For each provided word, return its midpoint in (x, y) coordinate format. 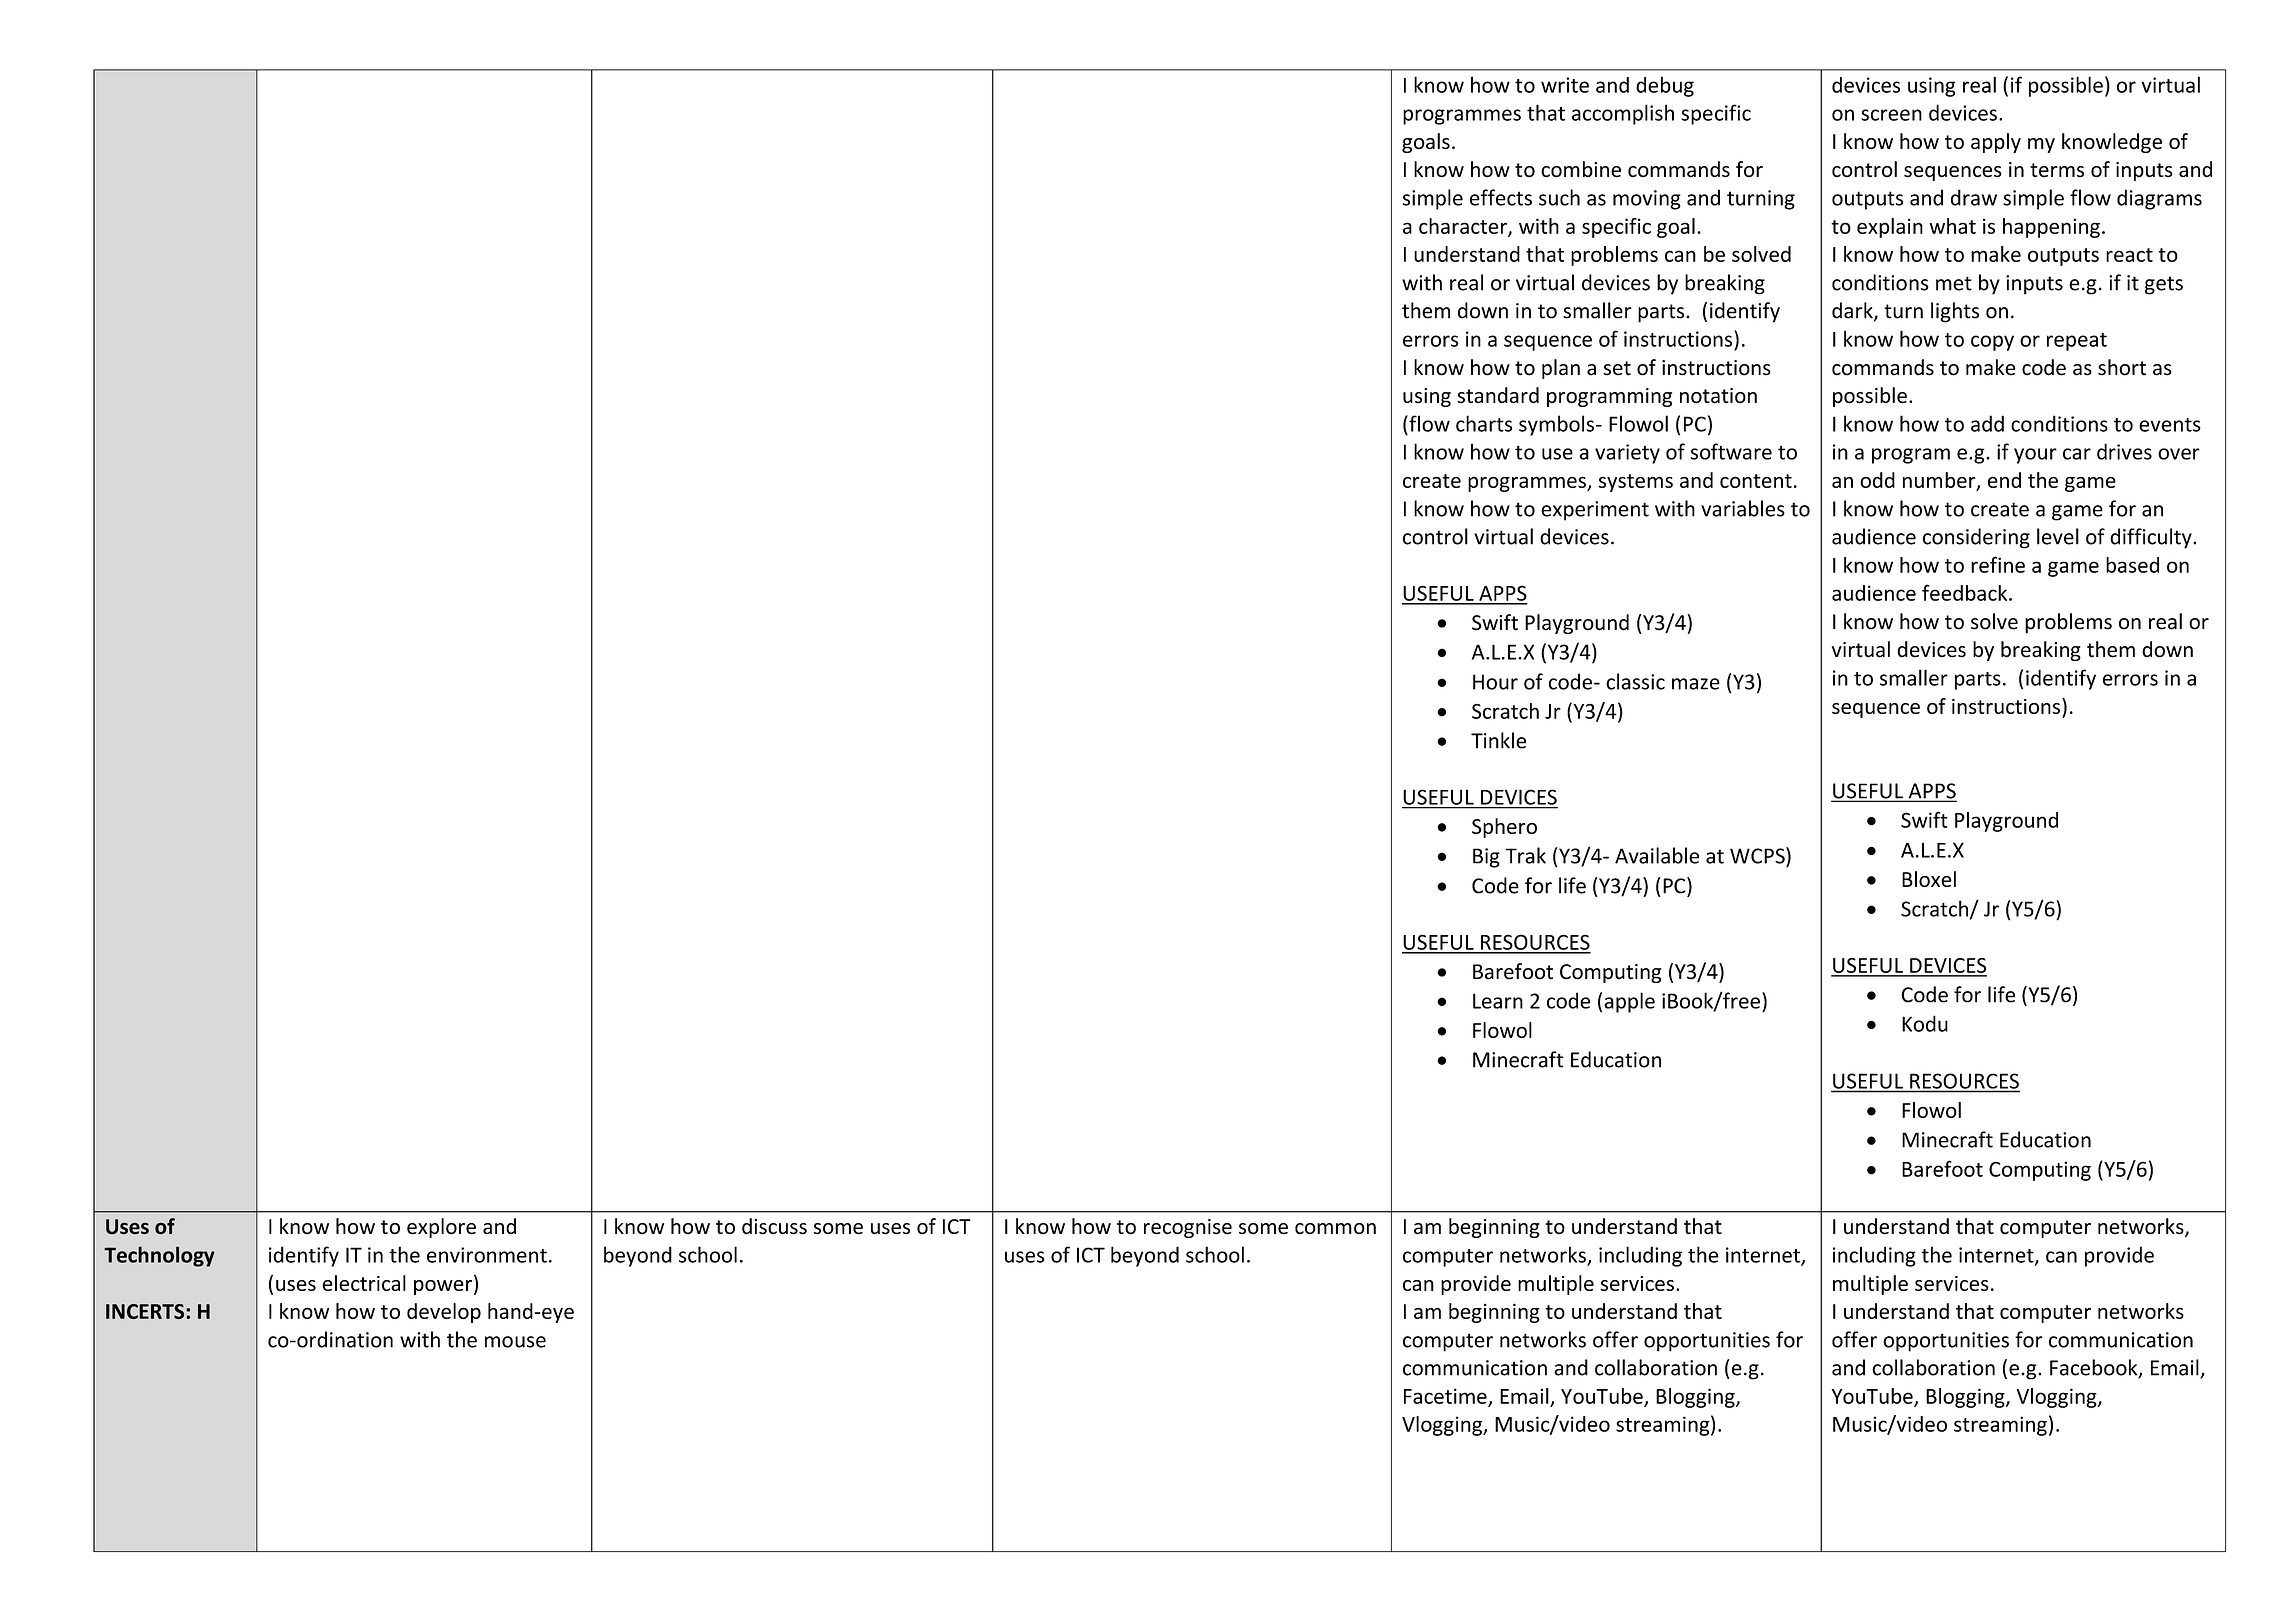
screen (1891, 115)
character (1464, 227)
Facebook (2095, 1368)
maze (1696, 684)
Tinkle (1498, 740)
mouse (515, 1342)
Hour (1495, 682)
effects (1501, 197)
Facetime (1446, 1397)
